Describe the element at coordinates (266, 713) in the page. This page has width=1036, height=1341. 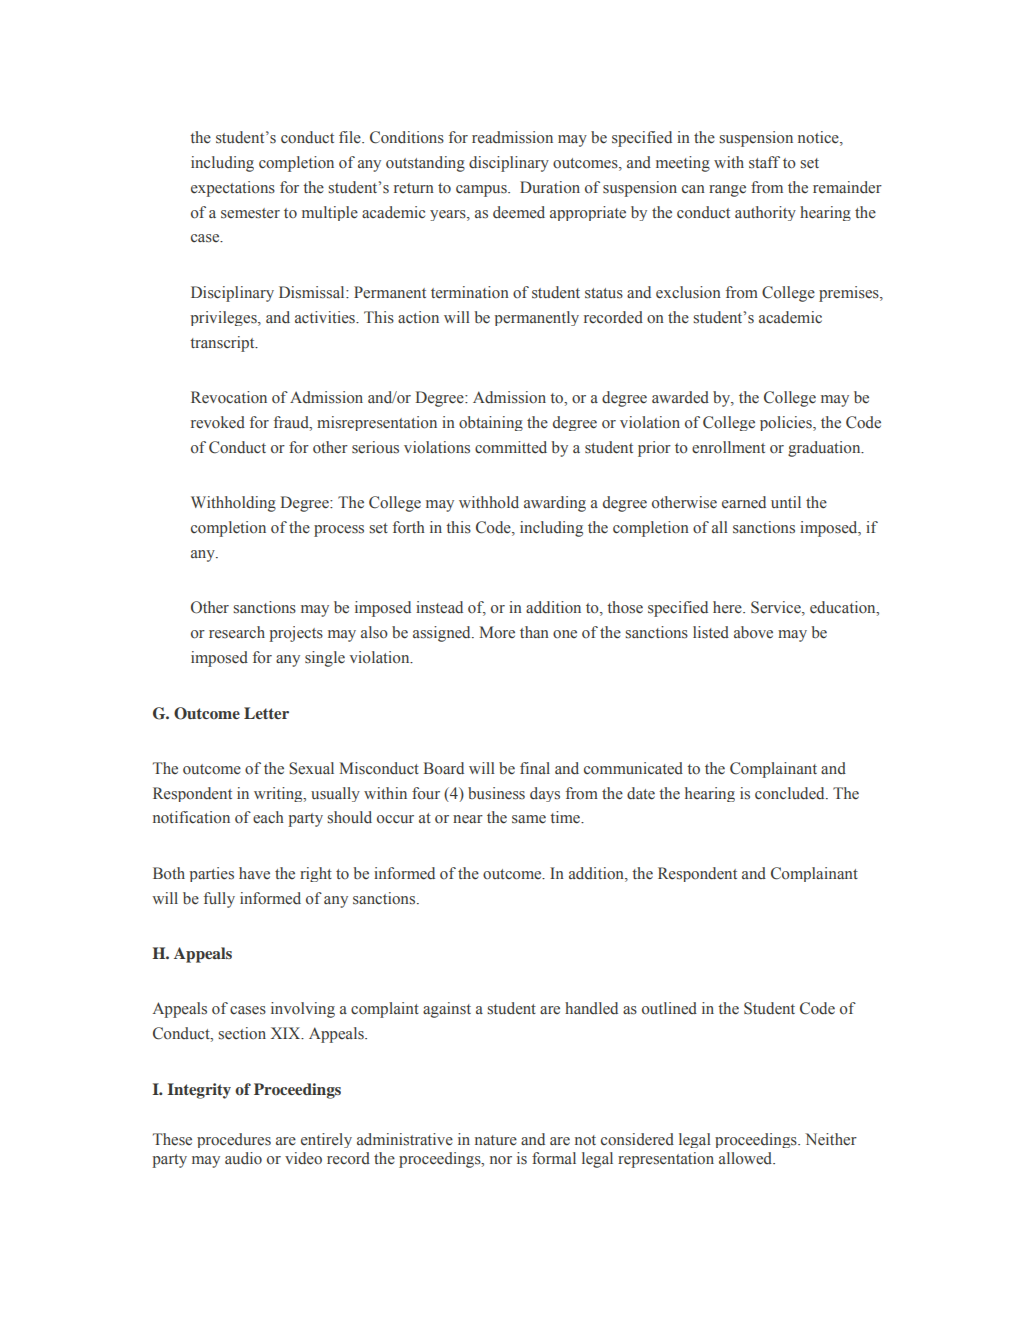
I see `Letter` at that location.
